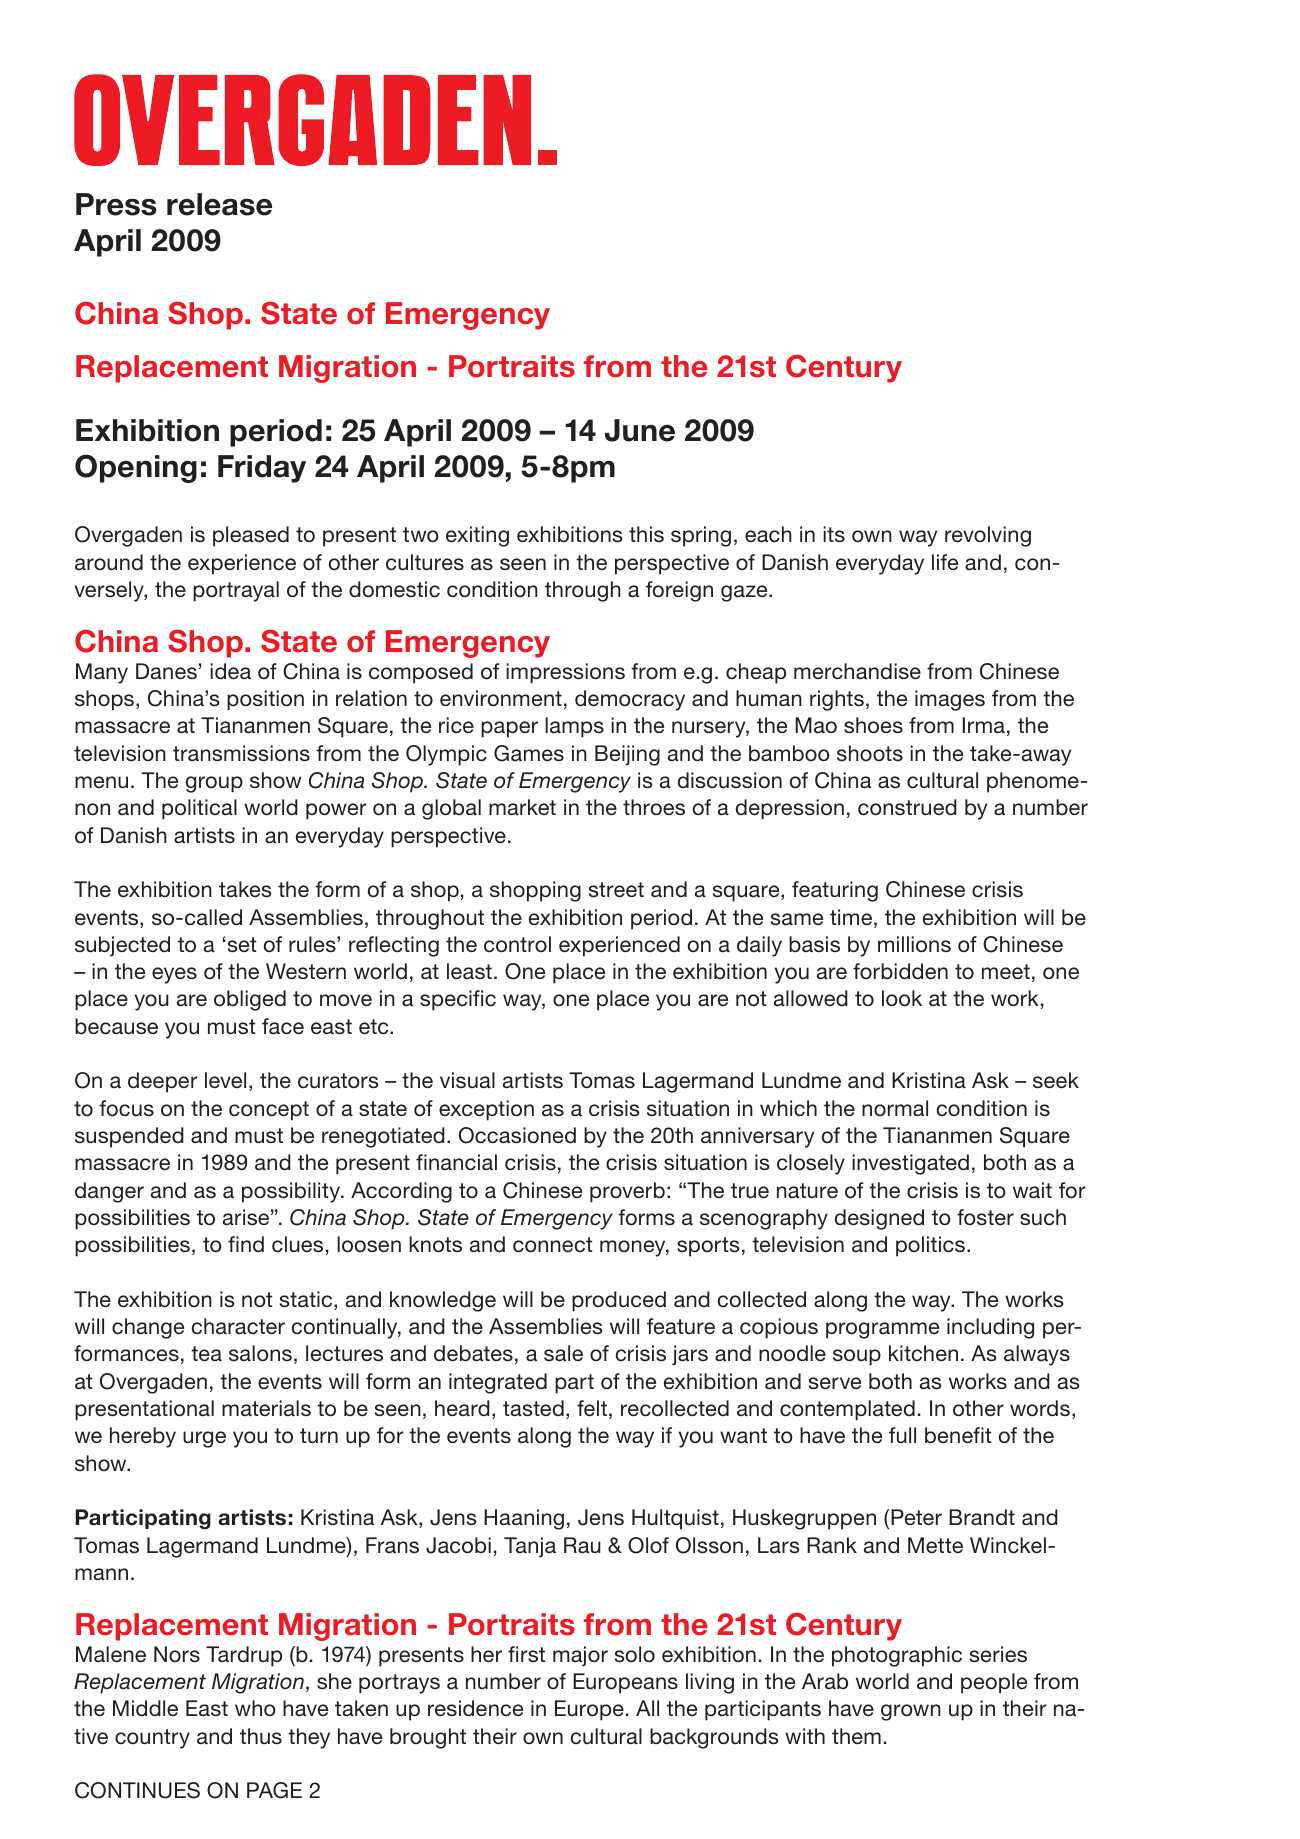 The height and width of the screenshot is (1839, 1300). I want to click on obliged, so click(250, 1000).
